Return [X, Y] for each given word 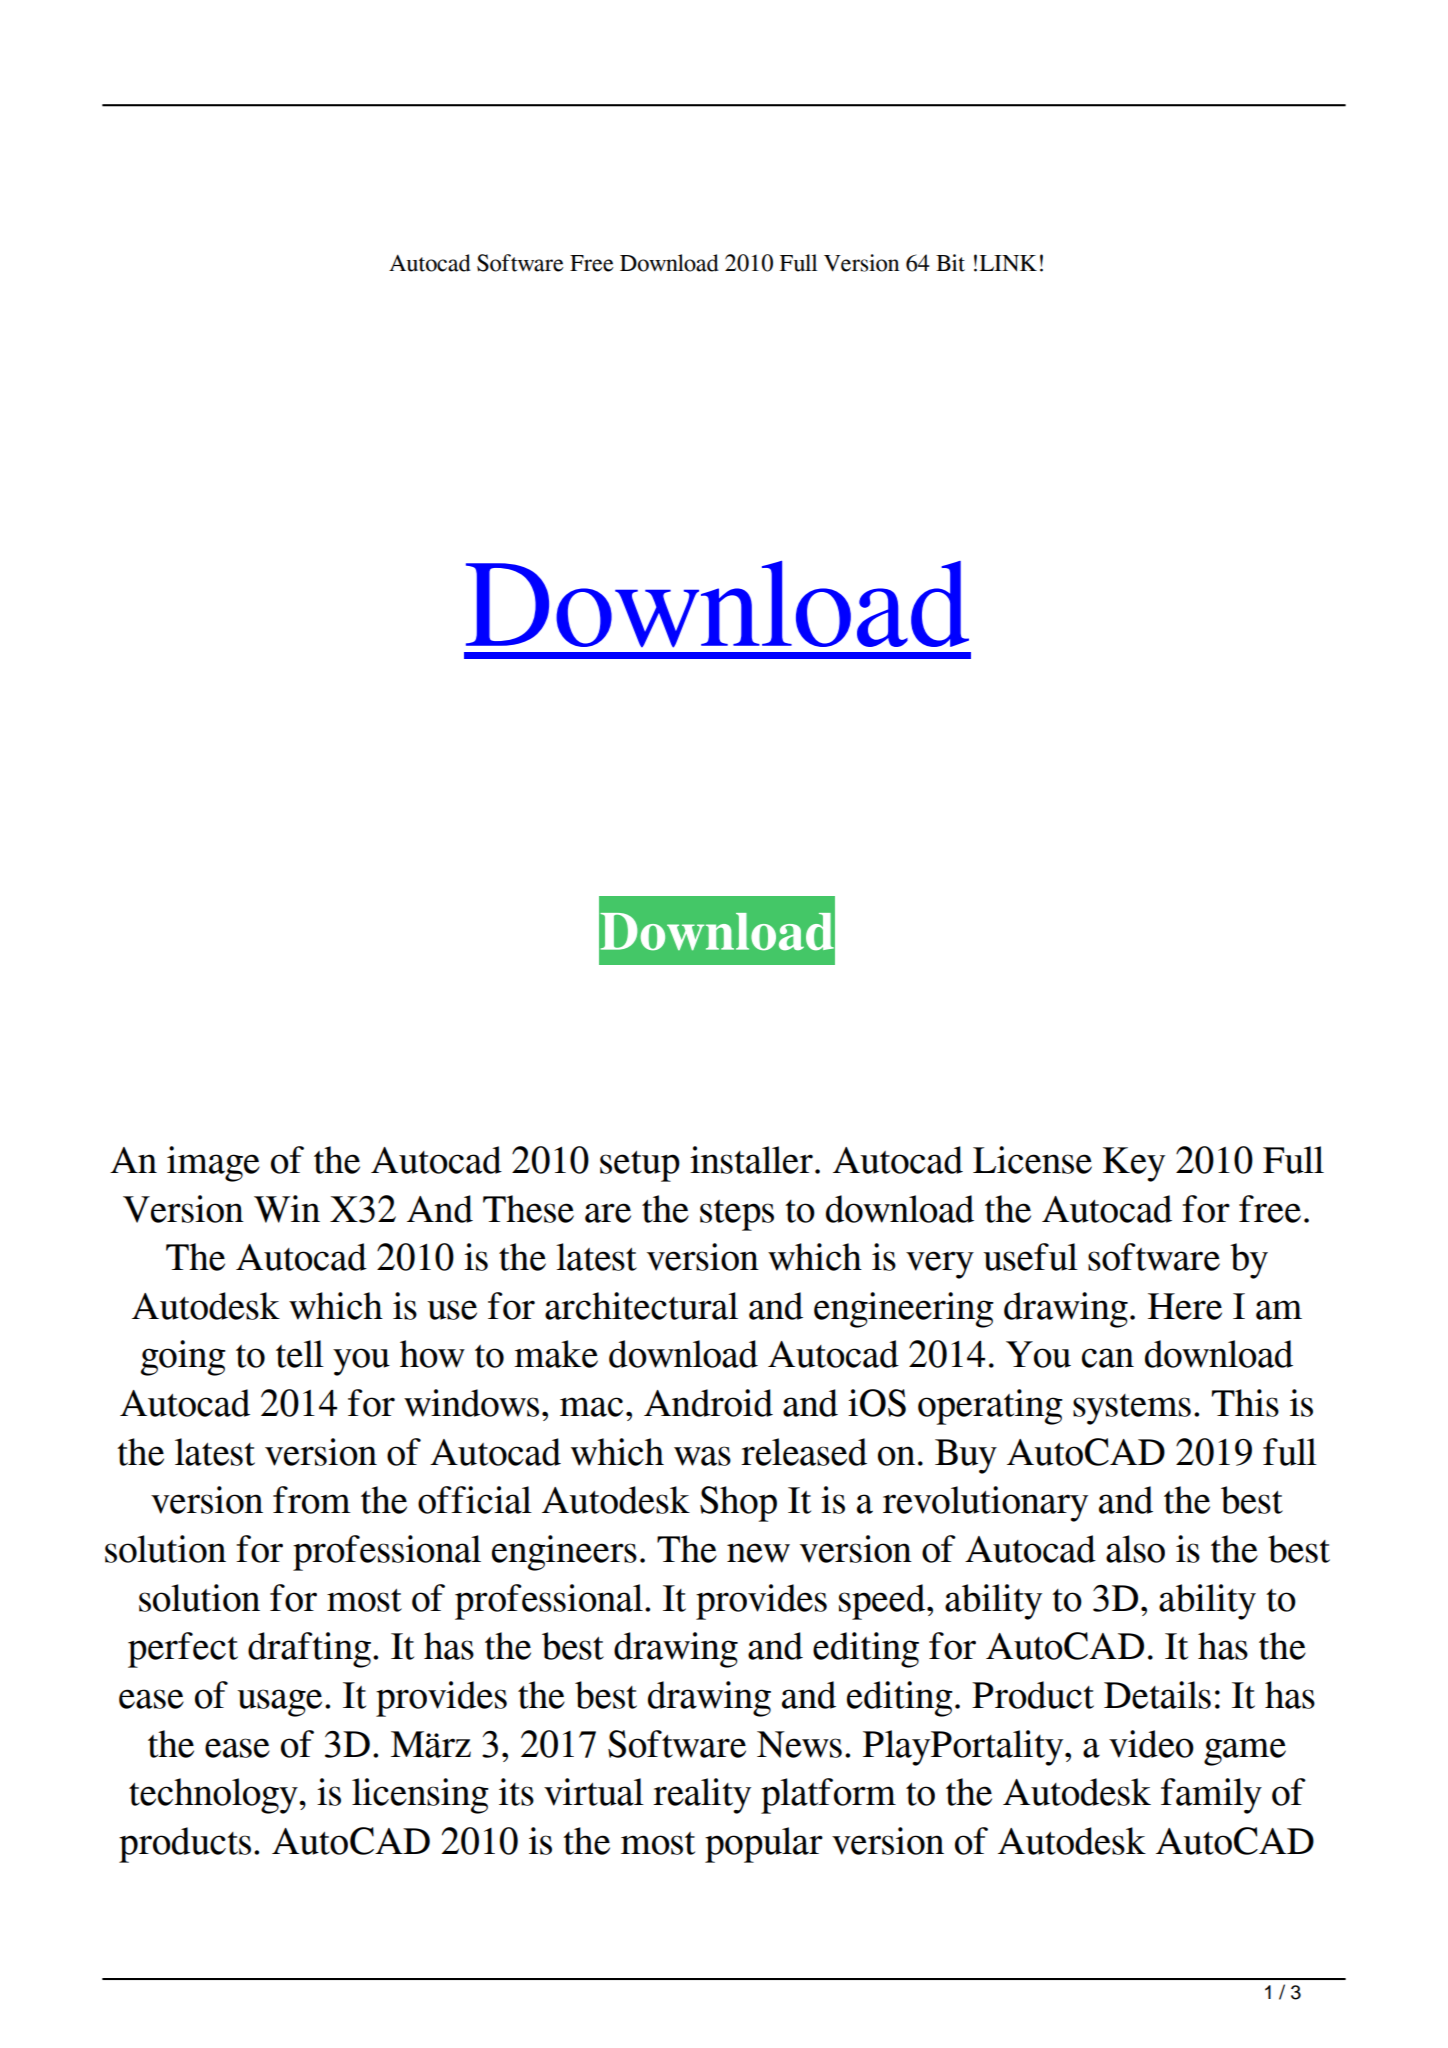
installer [751, 1160]
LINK [1008, 263]
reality [702, 1796]
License [1032, 1160]
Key [1134, 1164]
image [213, 1164]
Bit [950, 263]
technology [214, 1796]
